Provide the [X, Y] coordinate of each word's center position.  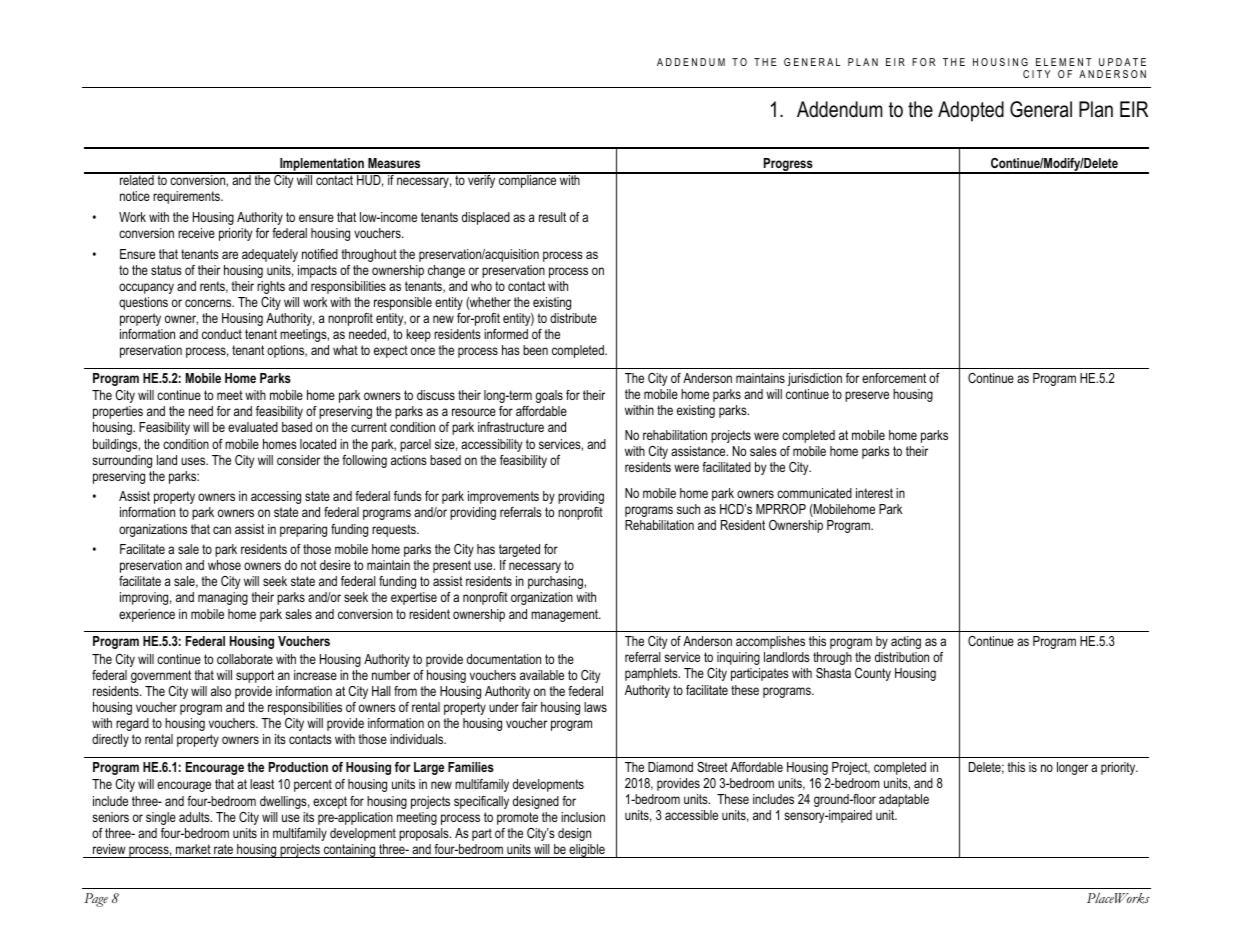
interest [874, 493]
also [221, 691]
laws [595, 707]
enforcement [894, 378]
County [873, 674]
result [552, 217]
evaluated [253, 427]
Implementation [322, 166]
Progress [788, 166]
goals [549, 396]
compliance [528, 180]
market [193, 849]
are [230, 255]
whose [224, 565]
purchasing [556, 582]
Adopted [971, 111]
